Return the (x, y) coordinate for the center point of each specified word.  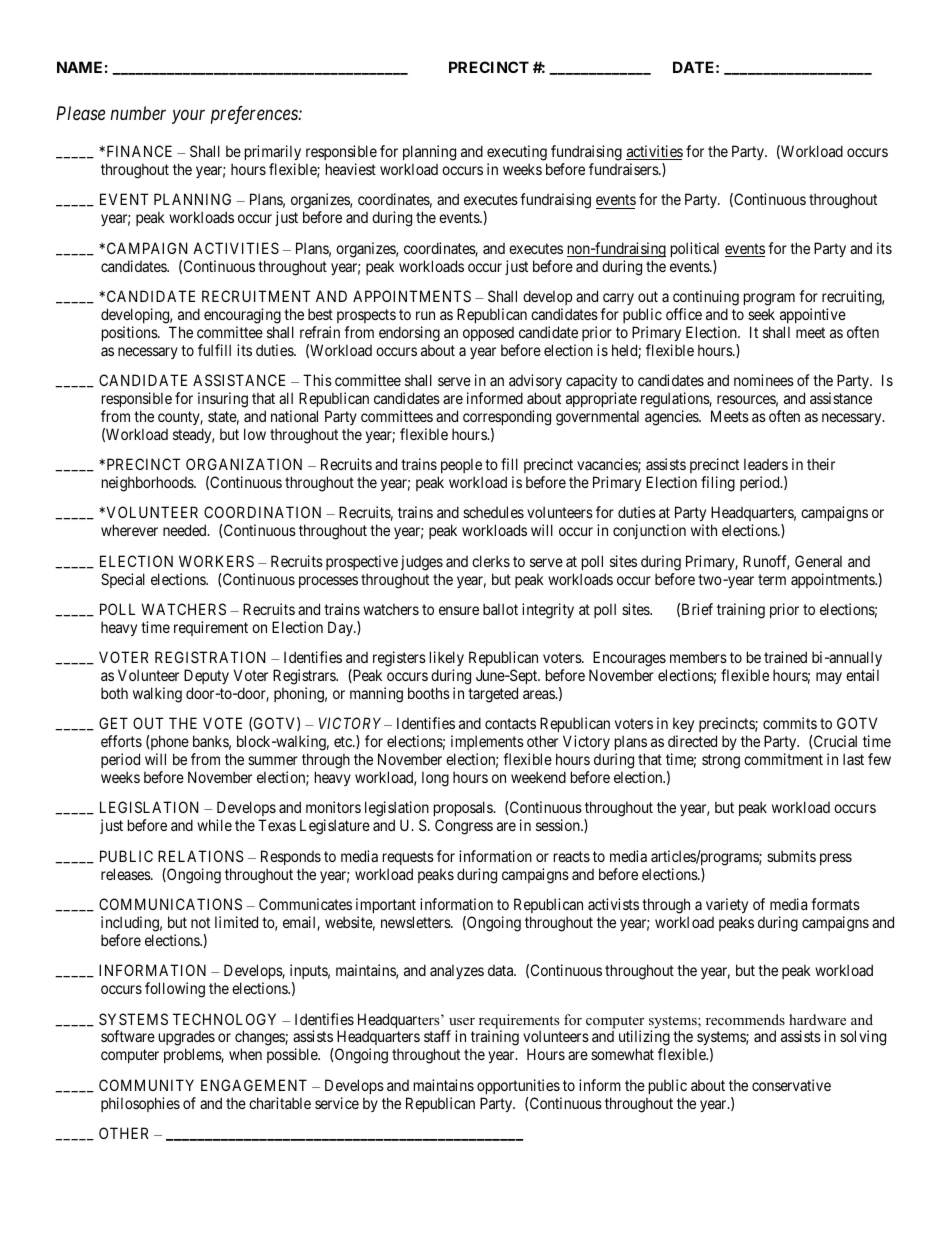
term (772, 579)
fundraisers (624, 169)
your (188, 117)
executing (517, 153)
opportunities (518, 1086)
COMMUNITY (146, 1085)
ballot (500, 609)
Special (123, 580)
